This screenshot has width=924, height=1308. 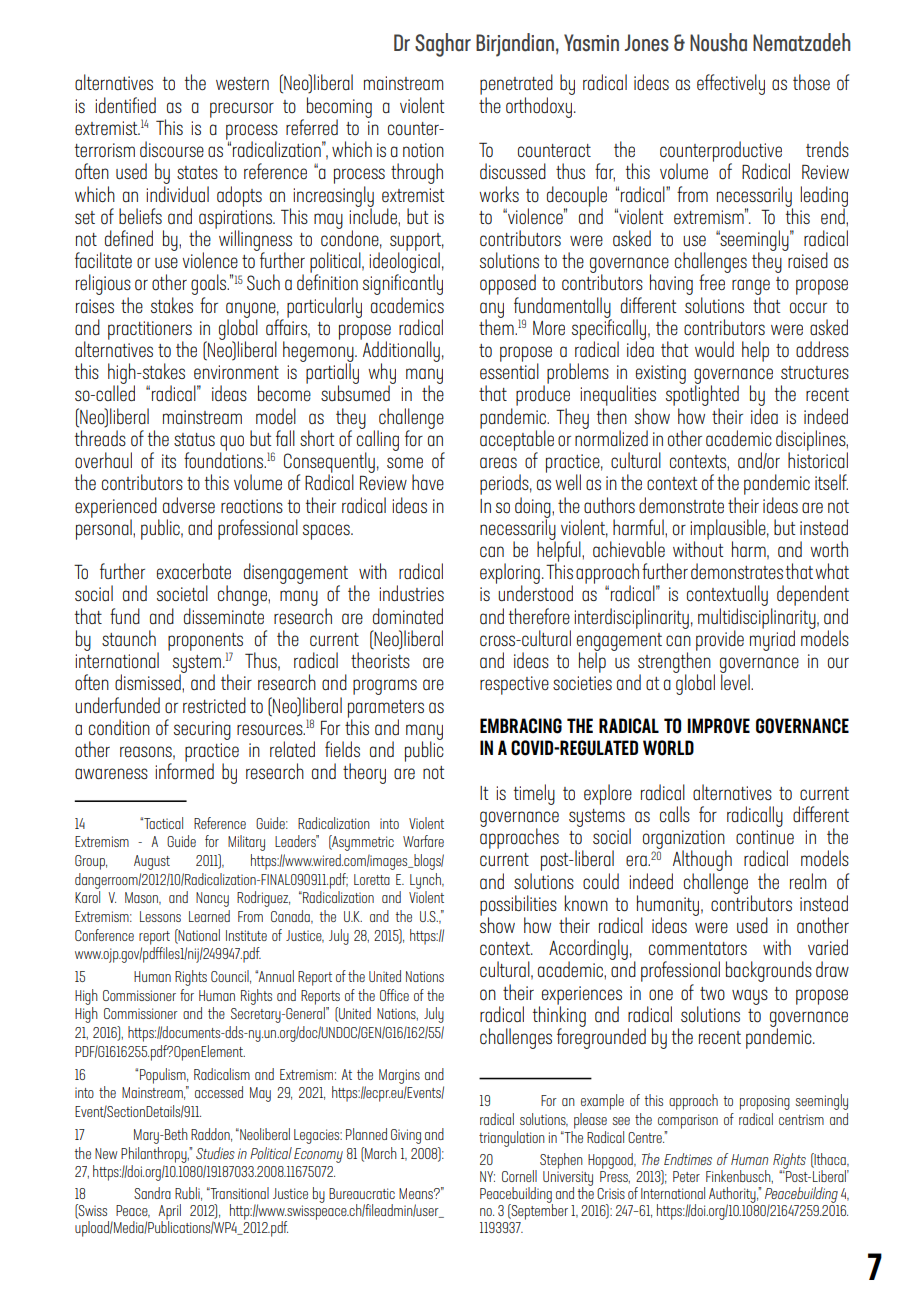 I want to click on Warfare, so click(x=423, y=841).
